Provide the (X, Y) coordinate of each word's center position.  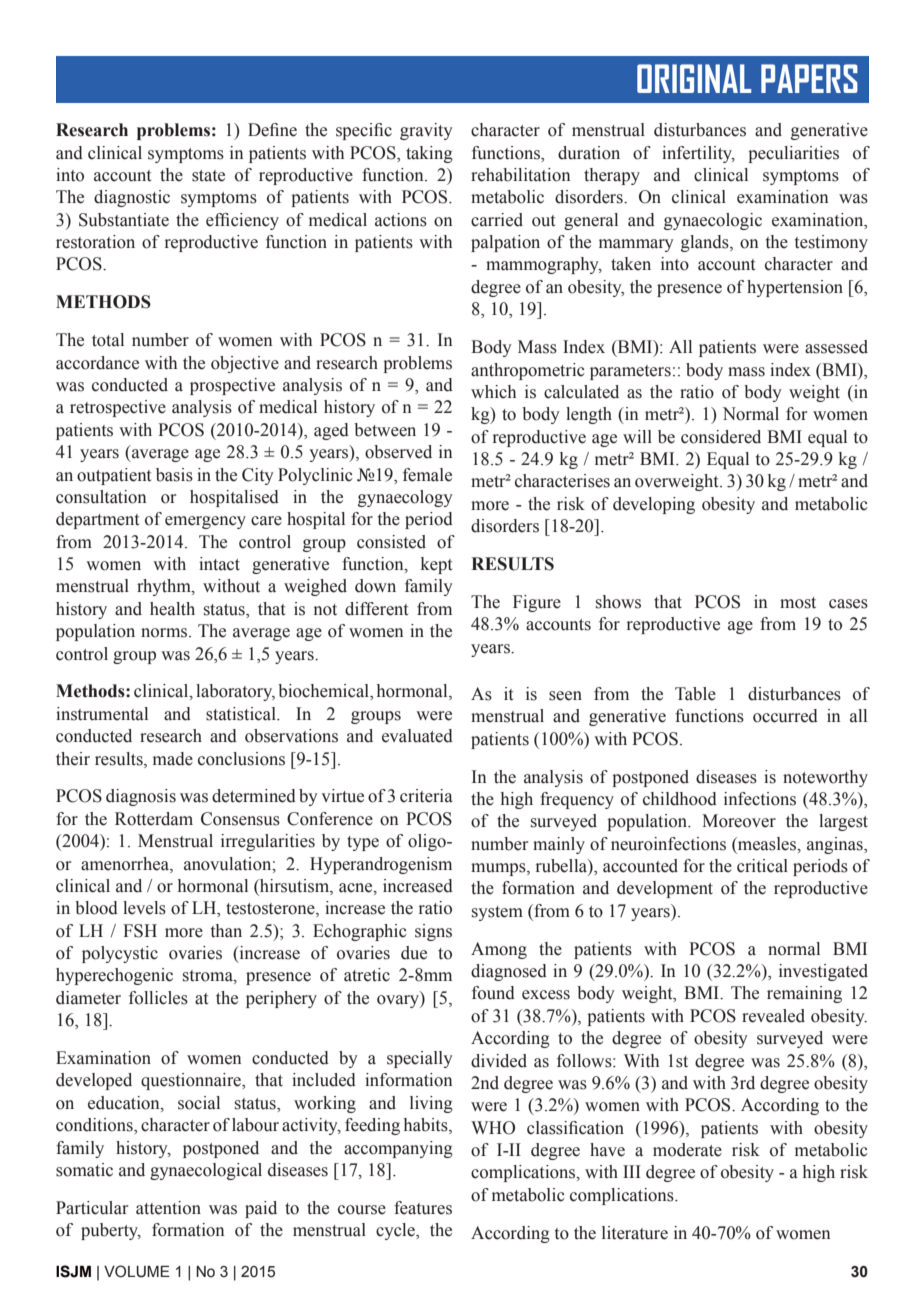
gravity (426, 131)
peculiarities (793, 154)
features (423, 1208)
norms (165, 633)
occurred (785, 716)
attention (168, 1208)
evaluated (417, 736)
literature (635, 1233)
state (208, 176)
